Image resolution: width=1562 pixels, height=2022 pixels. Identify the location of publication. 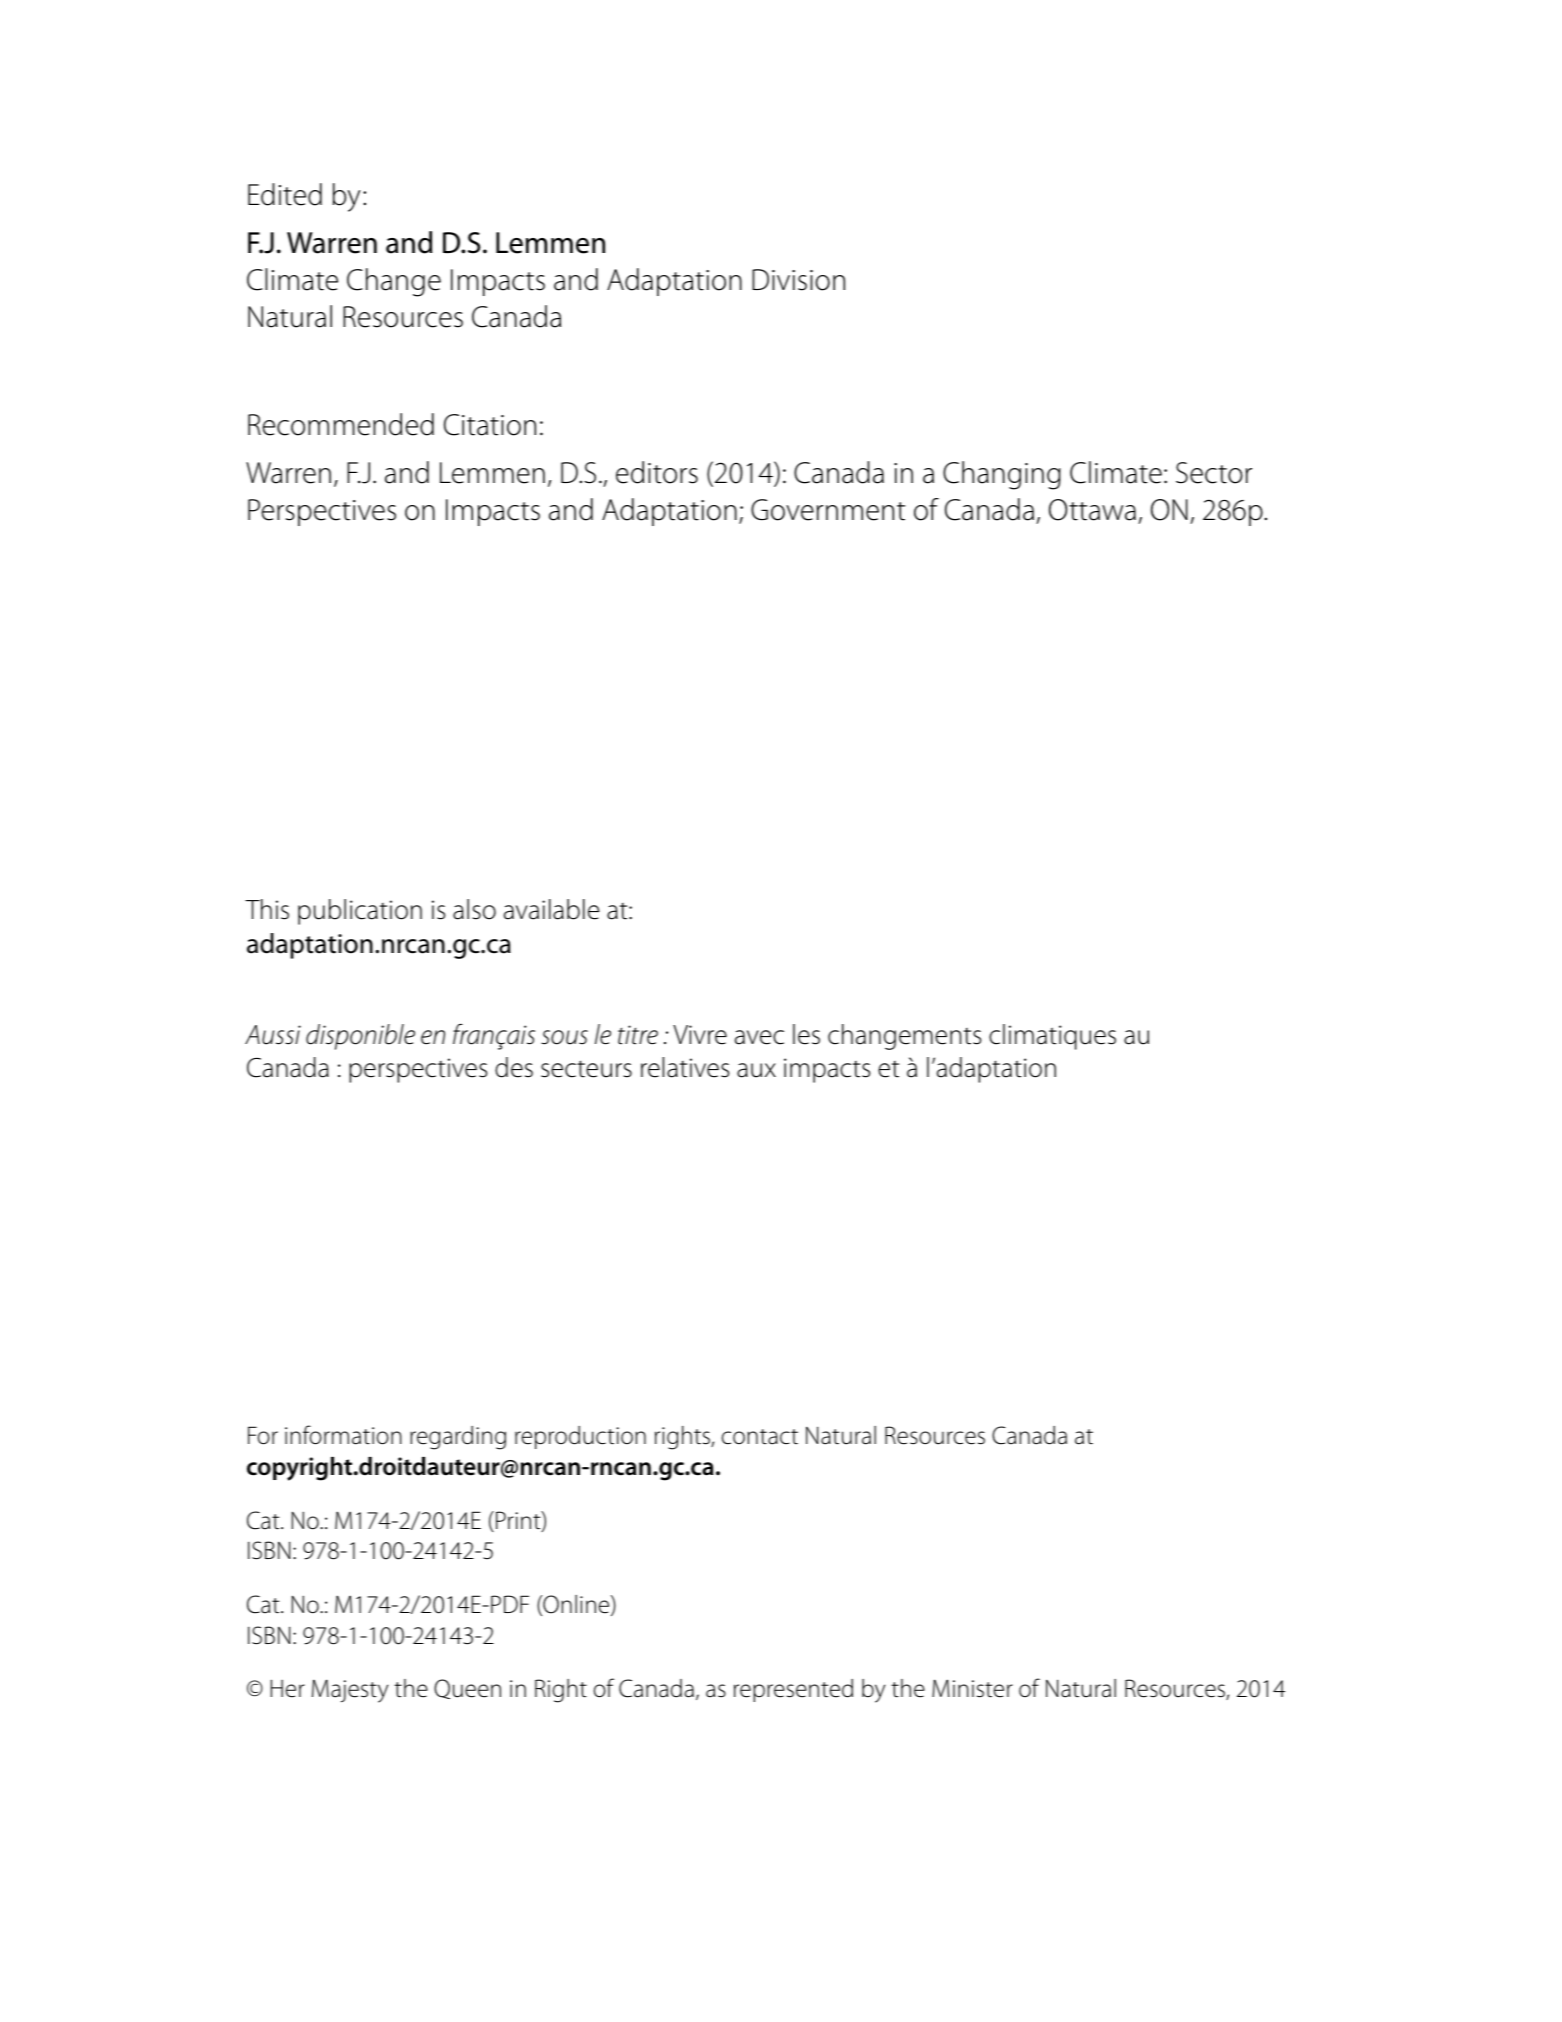
(360, 912).
